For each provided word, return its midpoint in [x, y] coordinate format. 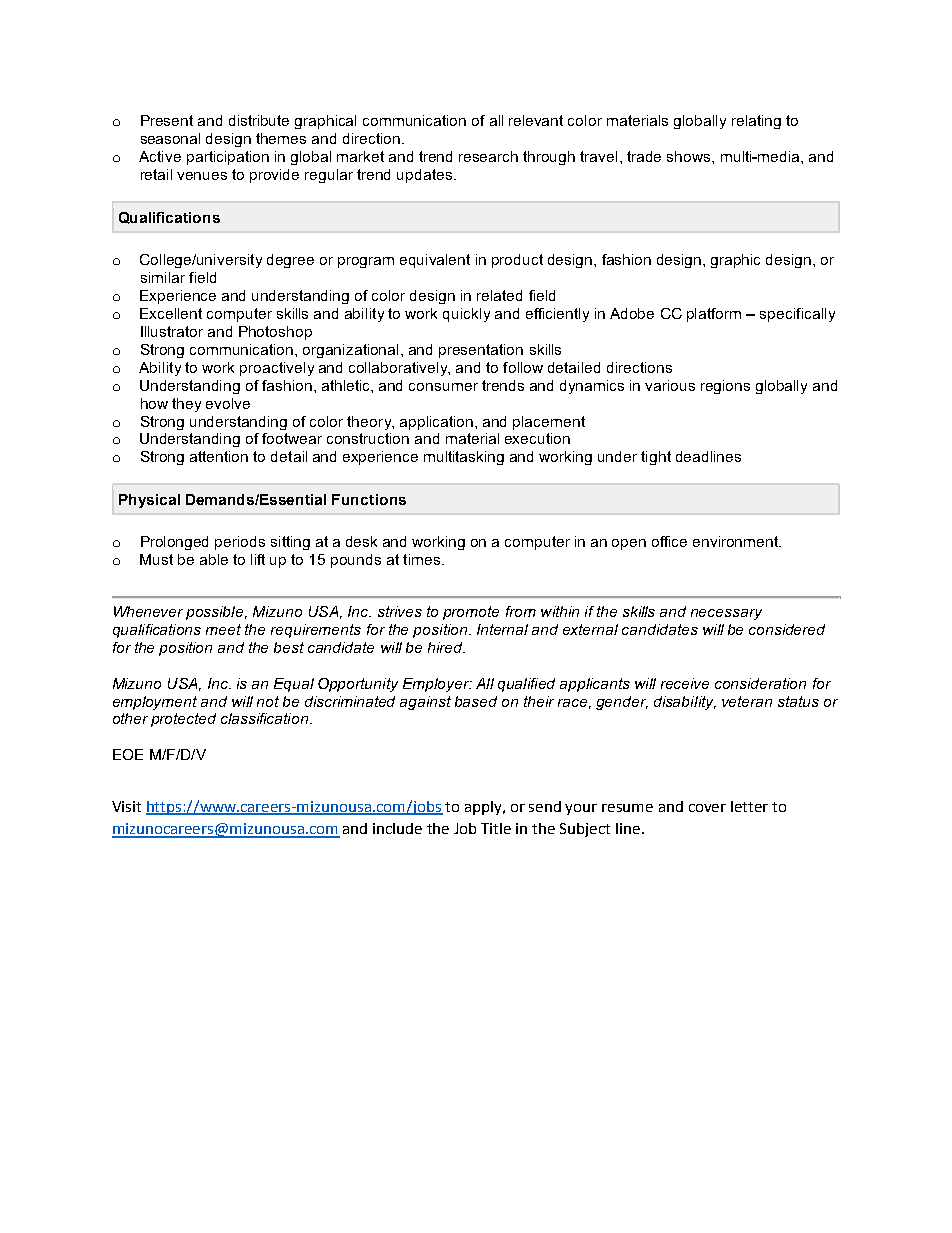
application [438, 423]
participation [228, 158]
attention [219, 456]
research [488, 156]
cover [707, 808]
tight [656, 458]
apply [485, 808]
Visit [126, 806]
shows [690, 156]
